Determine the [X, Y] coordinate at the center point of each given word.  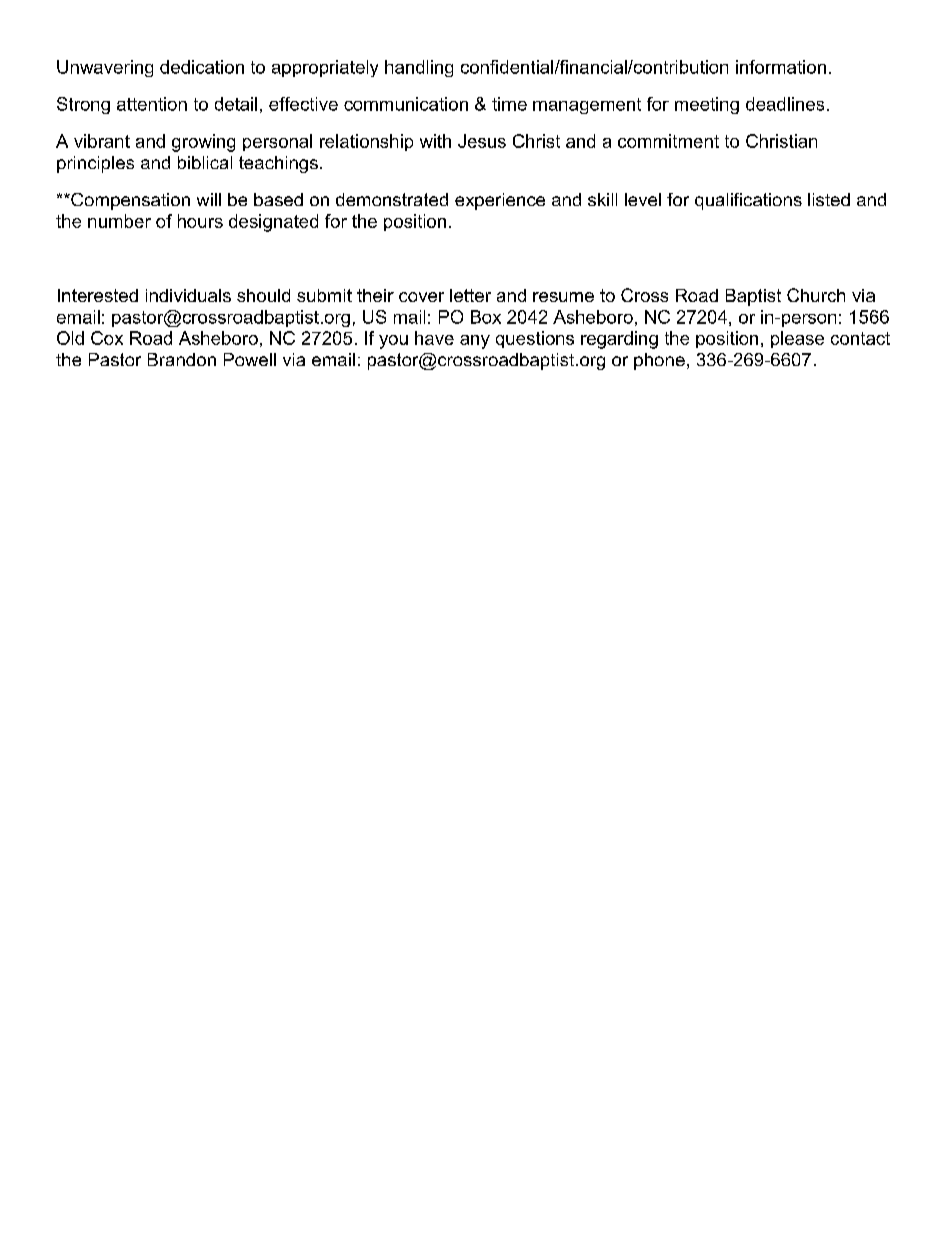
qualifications [748, 201]
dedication [202, 67]
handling [419, 68]
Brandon [182, 359]
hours [200, 221]
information [781, 67]
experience [500, 201]
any [475, 342]
